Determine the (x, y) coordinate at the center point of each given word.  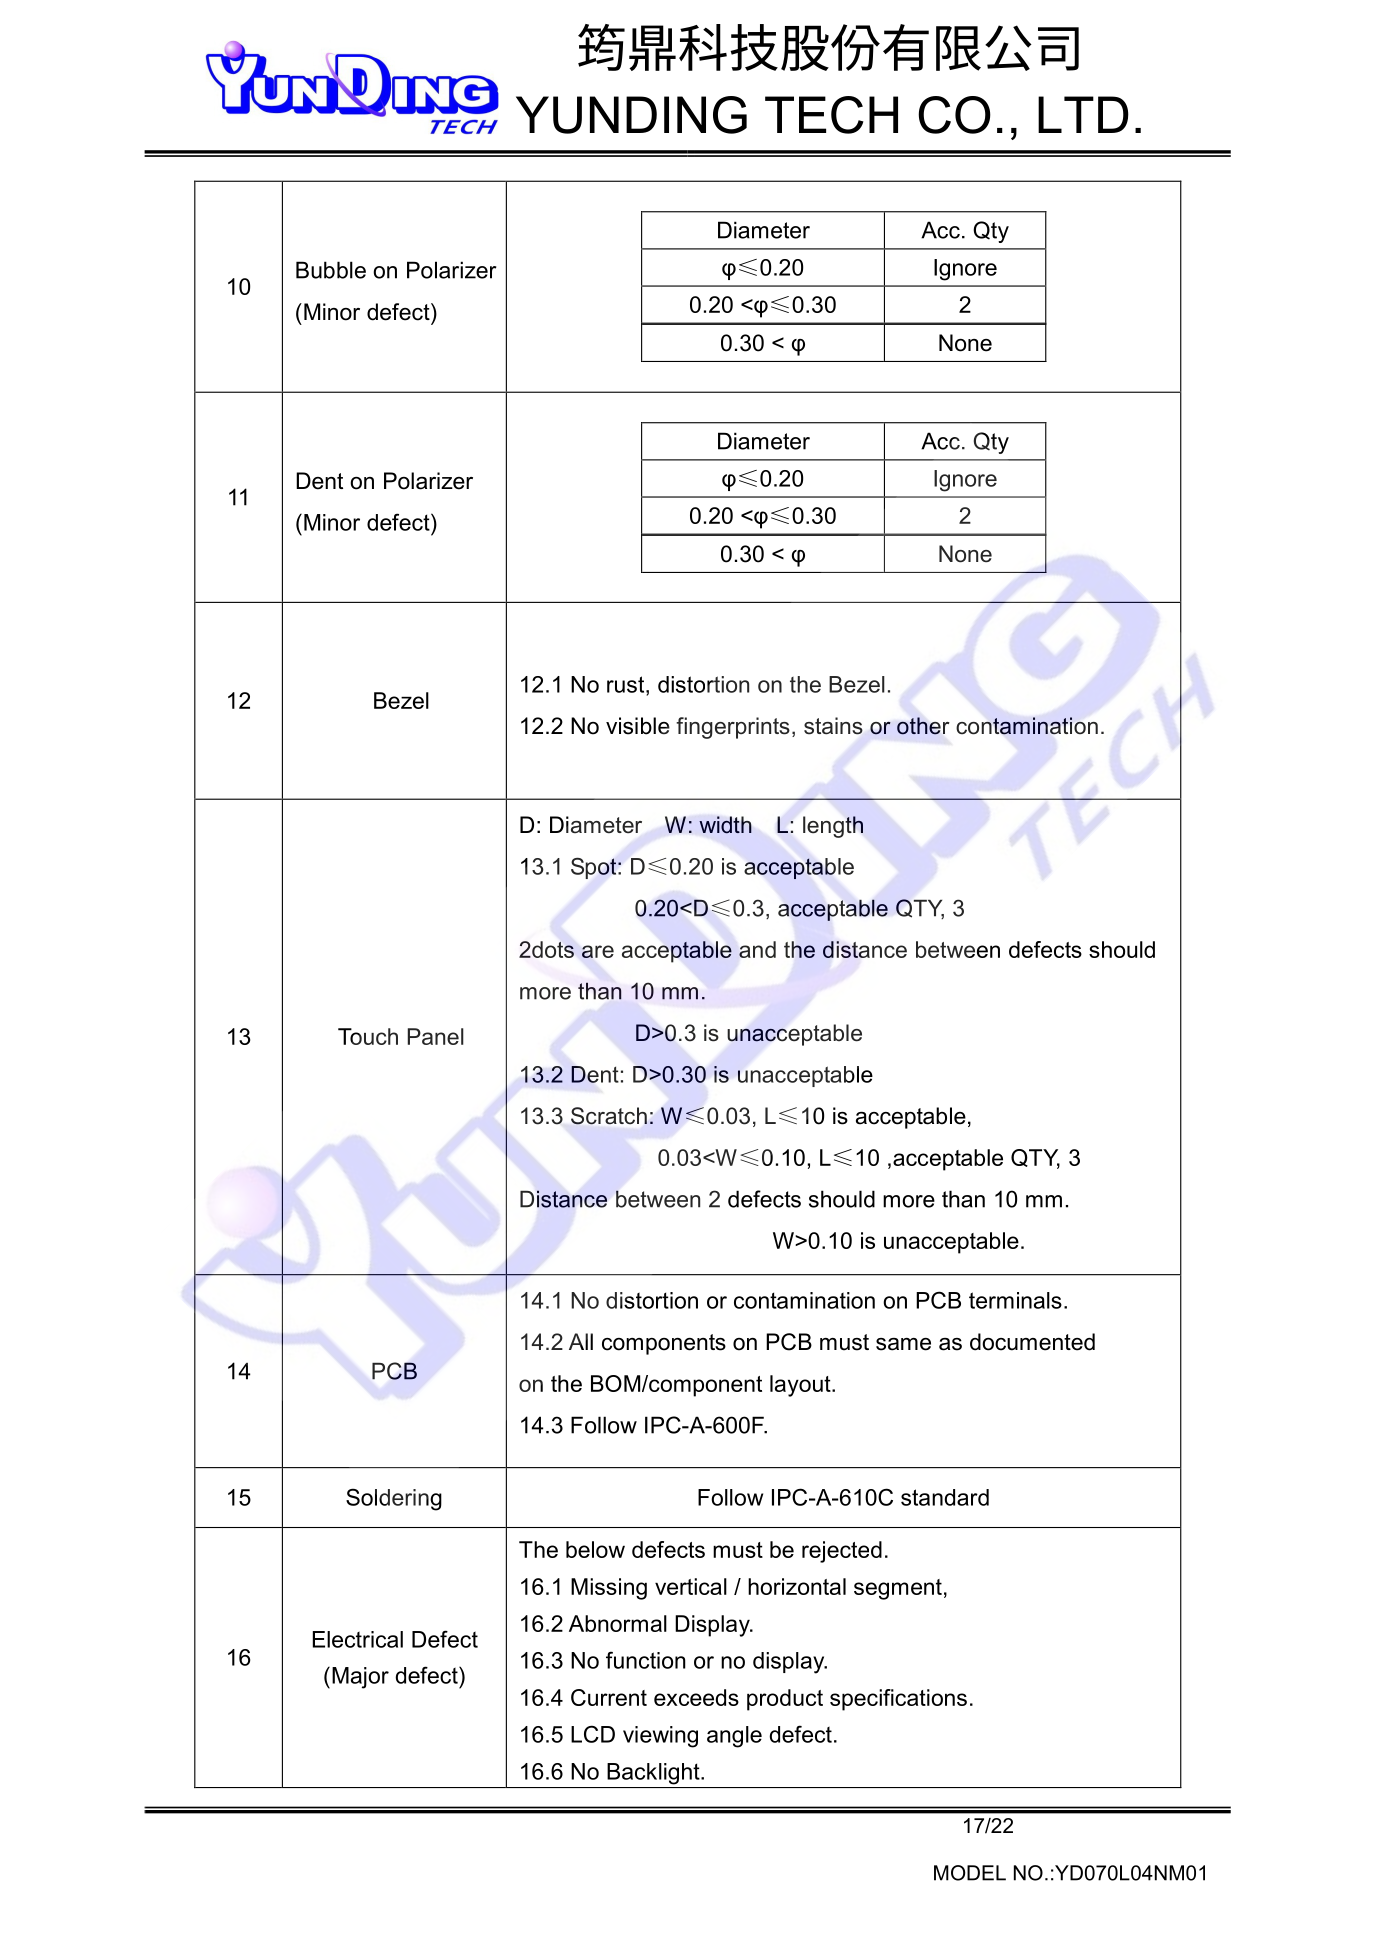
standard (945, 1497)
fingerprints (733, 728)
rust (627, 684)
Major (360, 1678)
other (923, 726)
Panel (436, 1036)
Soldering (394, 1499)
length (833, 827)
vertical (691, 1586)
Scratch (609, 1116)
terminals (1015, 1300)
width (725, 825)
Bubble (331, 270)
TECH (831, 115)
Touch (368, 1036)
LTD (1083, 114)
